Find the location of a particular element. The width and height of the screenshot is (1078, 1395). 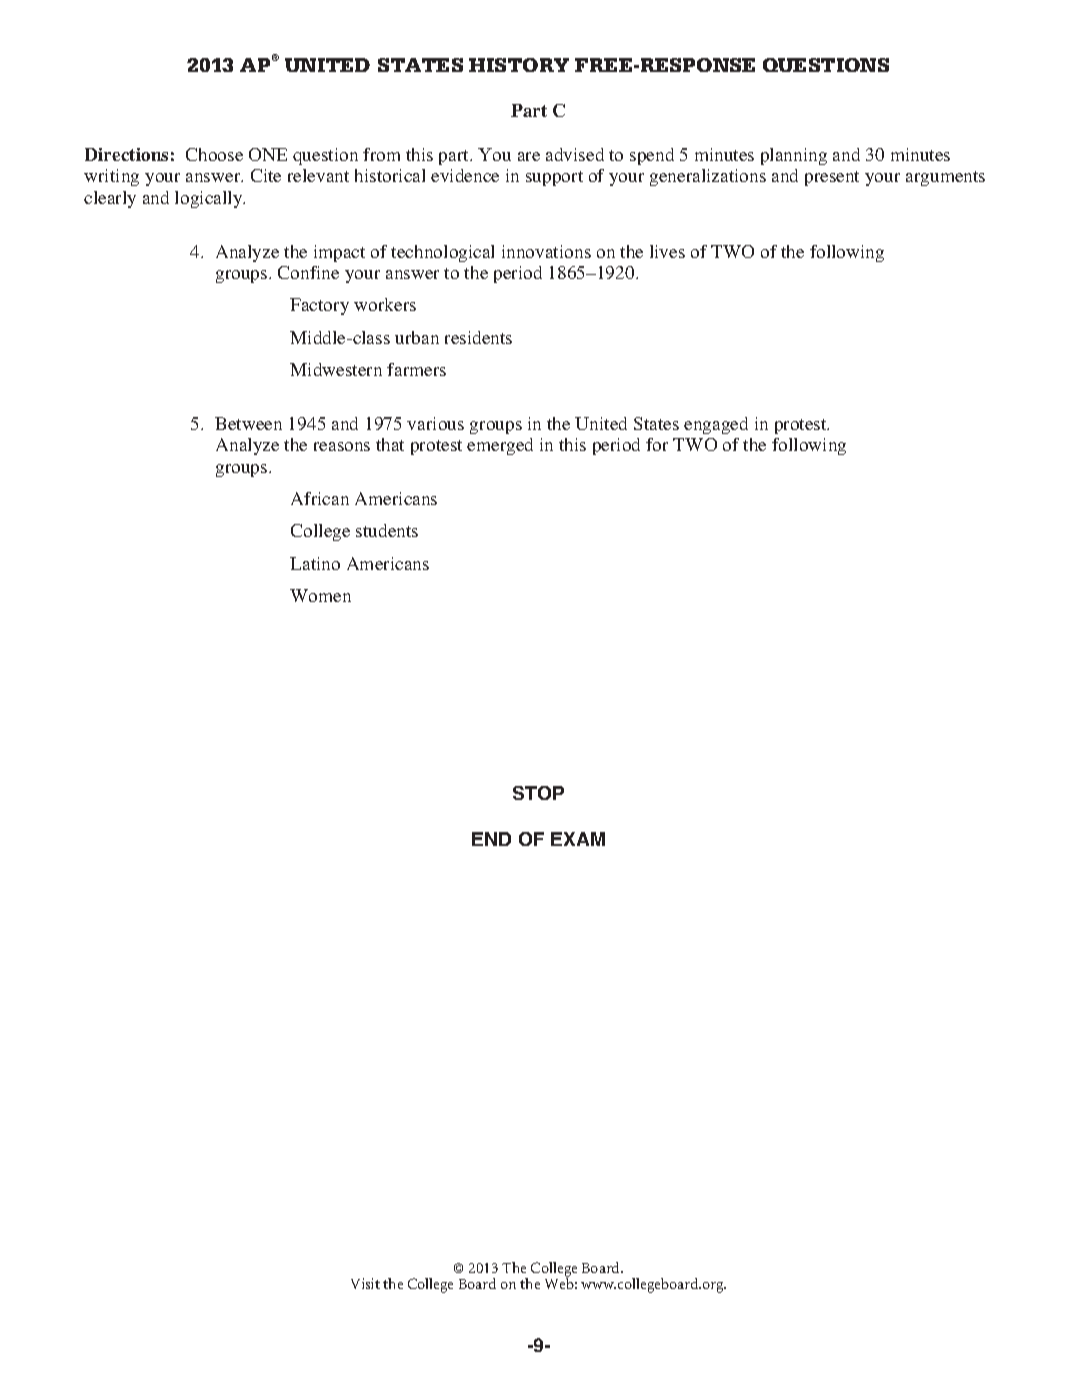

HISTORY is located at coordinates (519, 65).
